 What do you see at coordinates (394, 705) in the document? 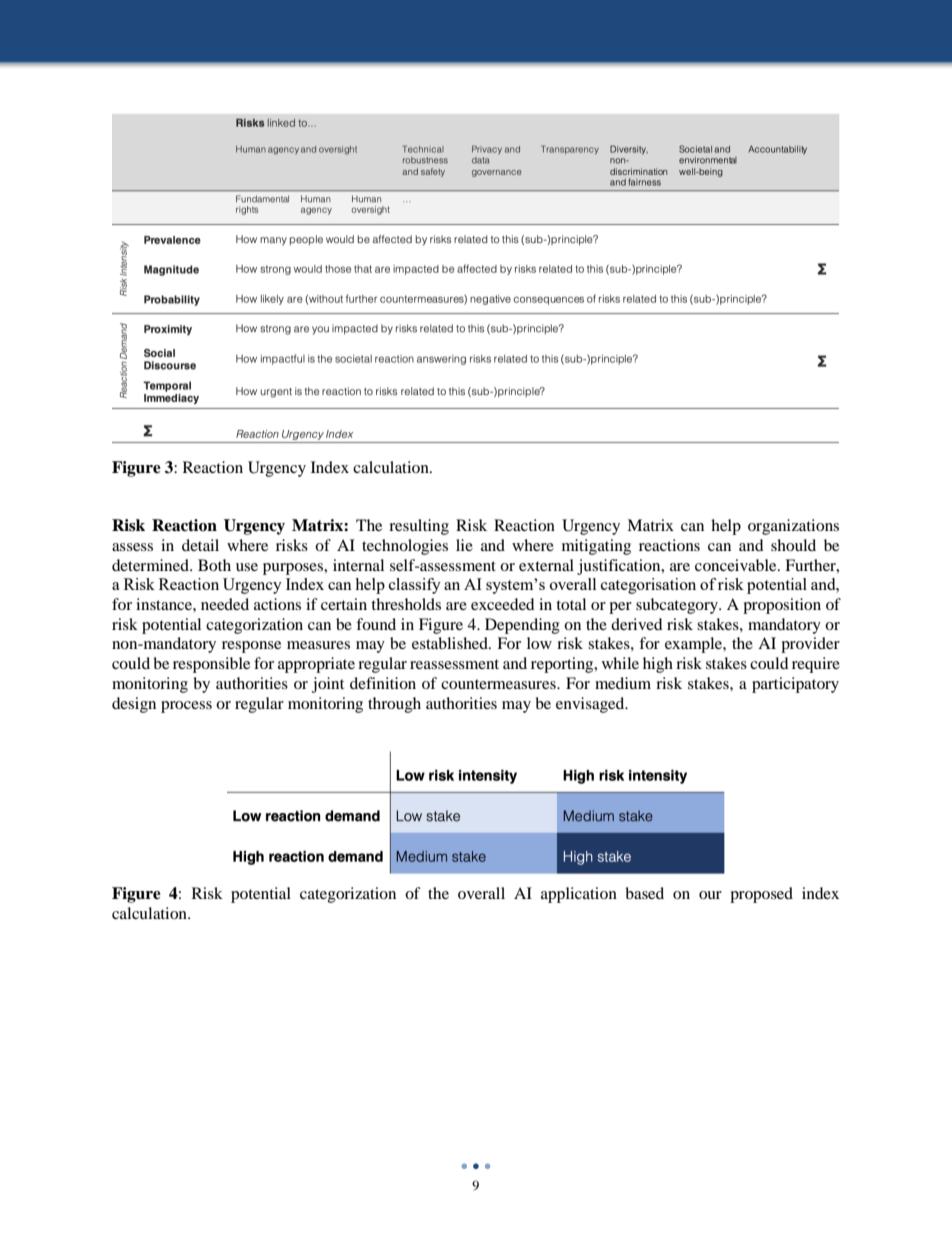
I see `through` at bounding box center [394, 705].
